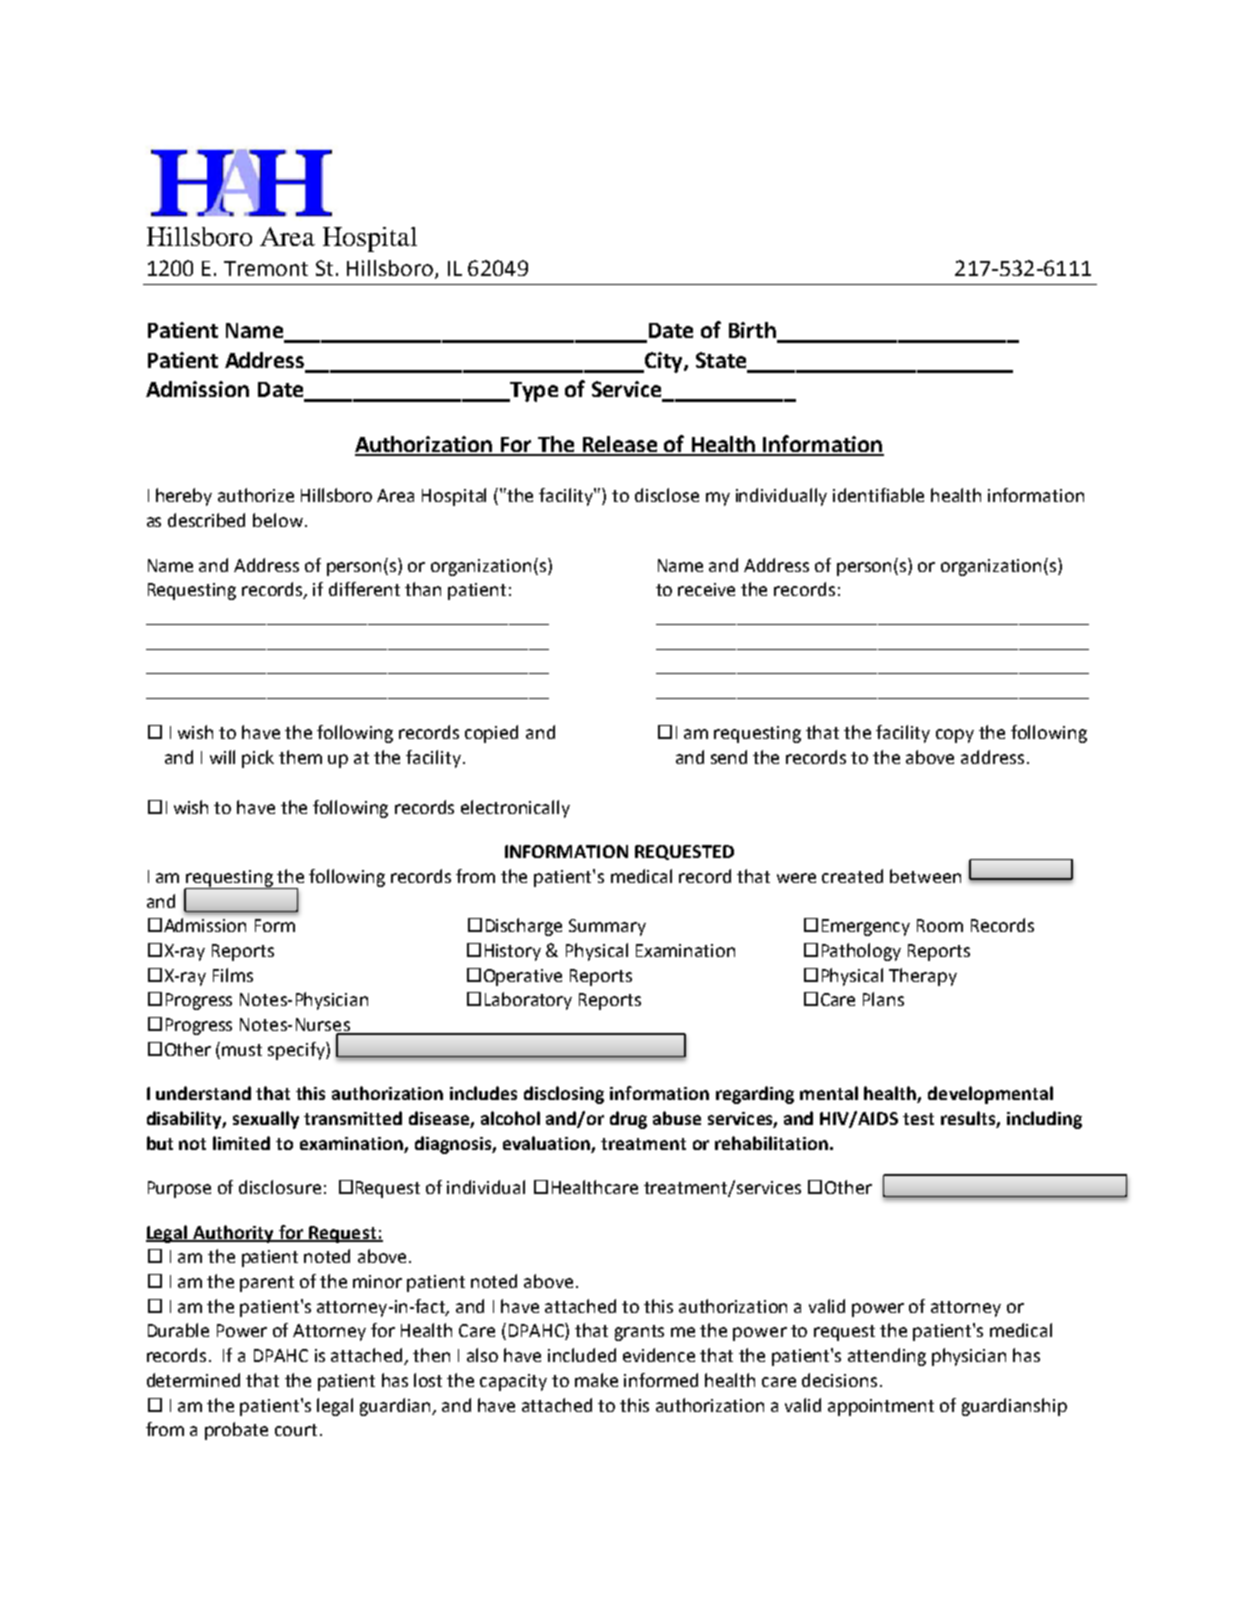 The height and width of the page is (1603, 1239). I want to click on court, so click(296, 1430).
